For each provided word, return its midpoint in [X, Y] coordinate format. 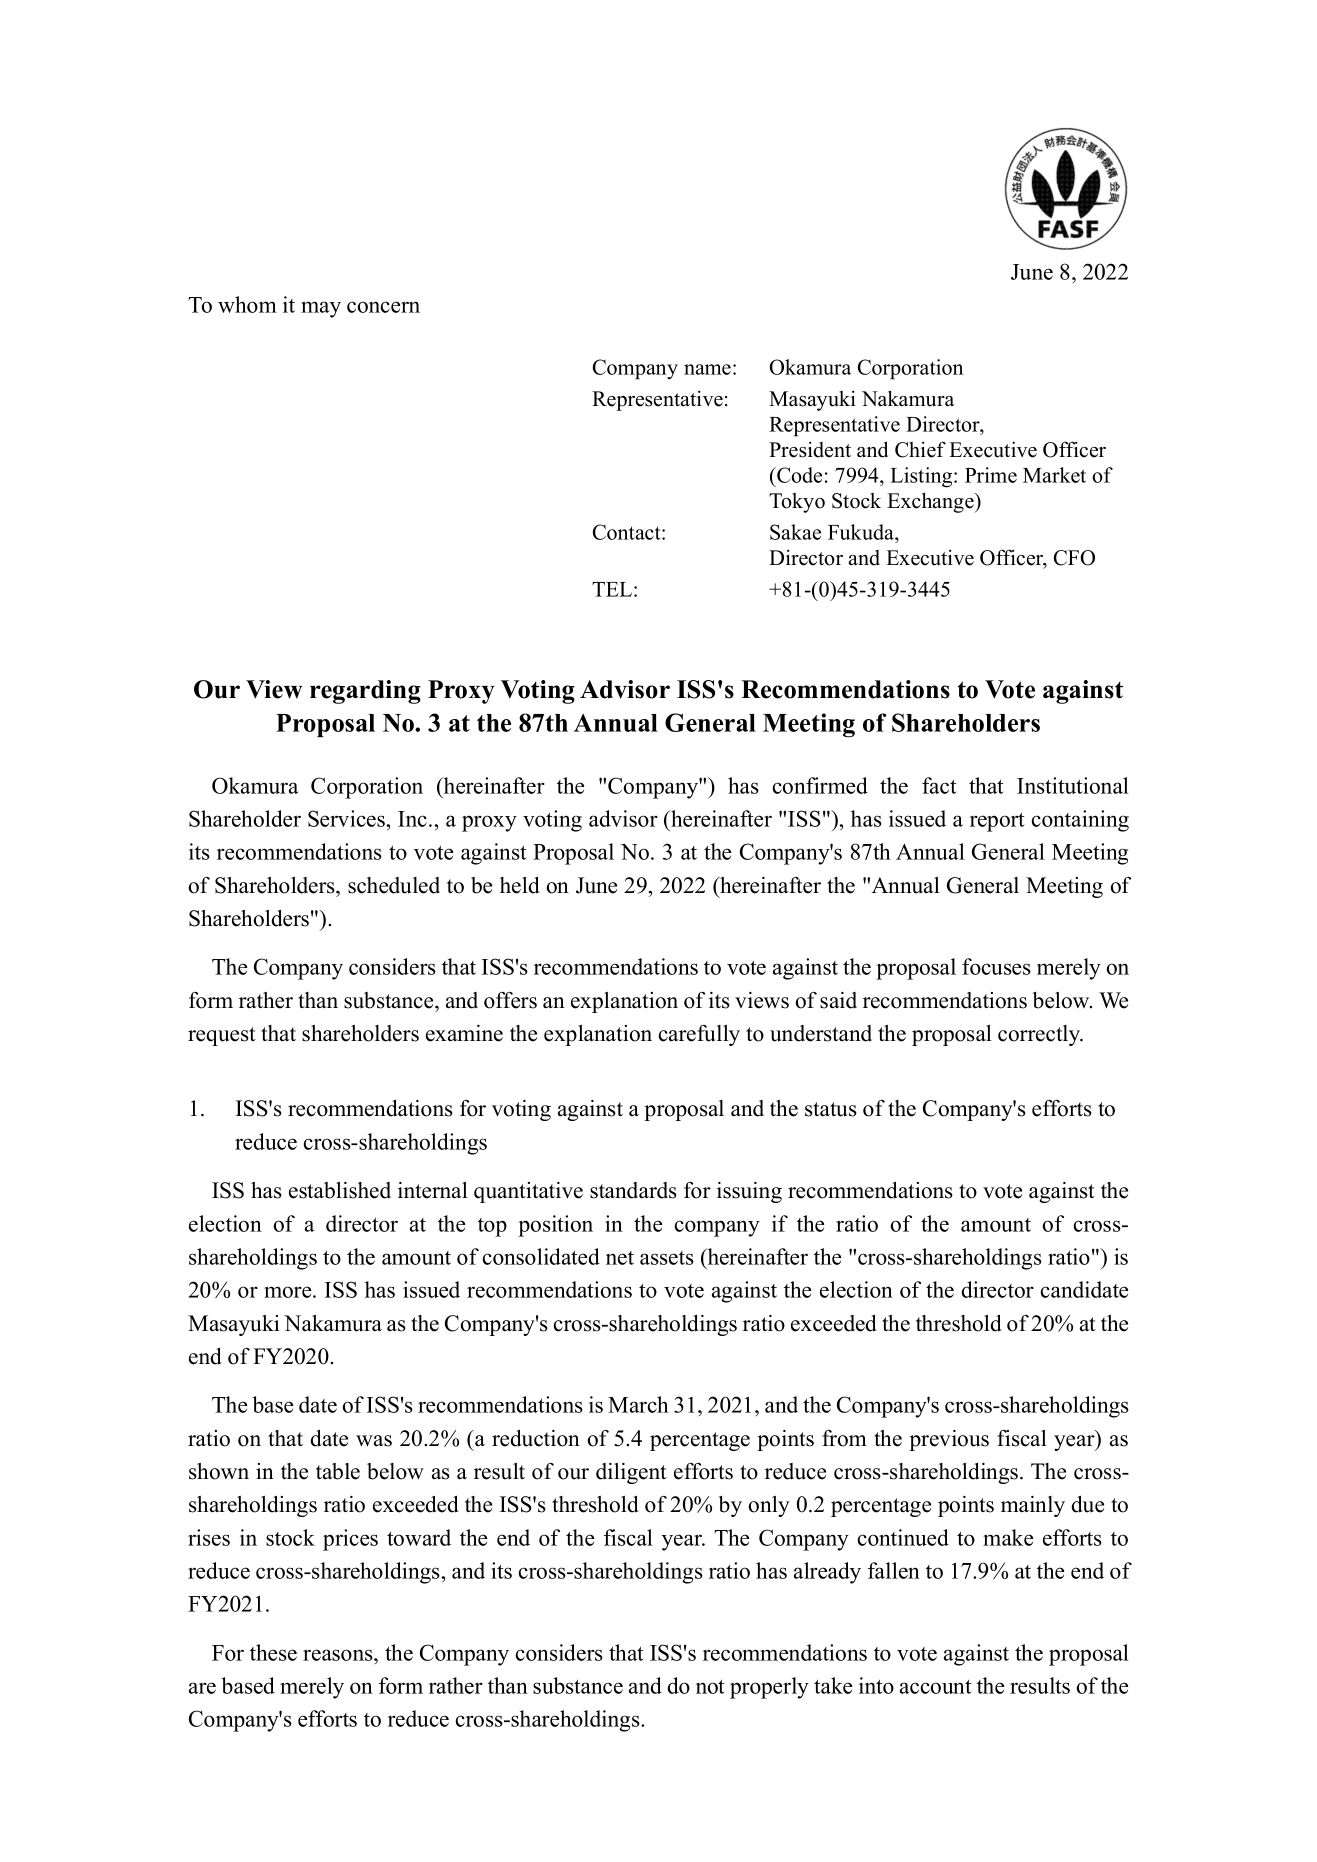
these [273, 1652]
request [222, 1036]
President [810, 450]
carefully [699, 1035]
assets [667, 1258]
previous [949, 1440]
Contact [628, 532]
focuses [996, 966]
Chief [920, 449]
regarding [365, 692]
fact [939, 785]
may [321, 309]
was [374, 1441]
